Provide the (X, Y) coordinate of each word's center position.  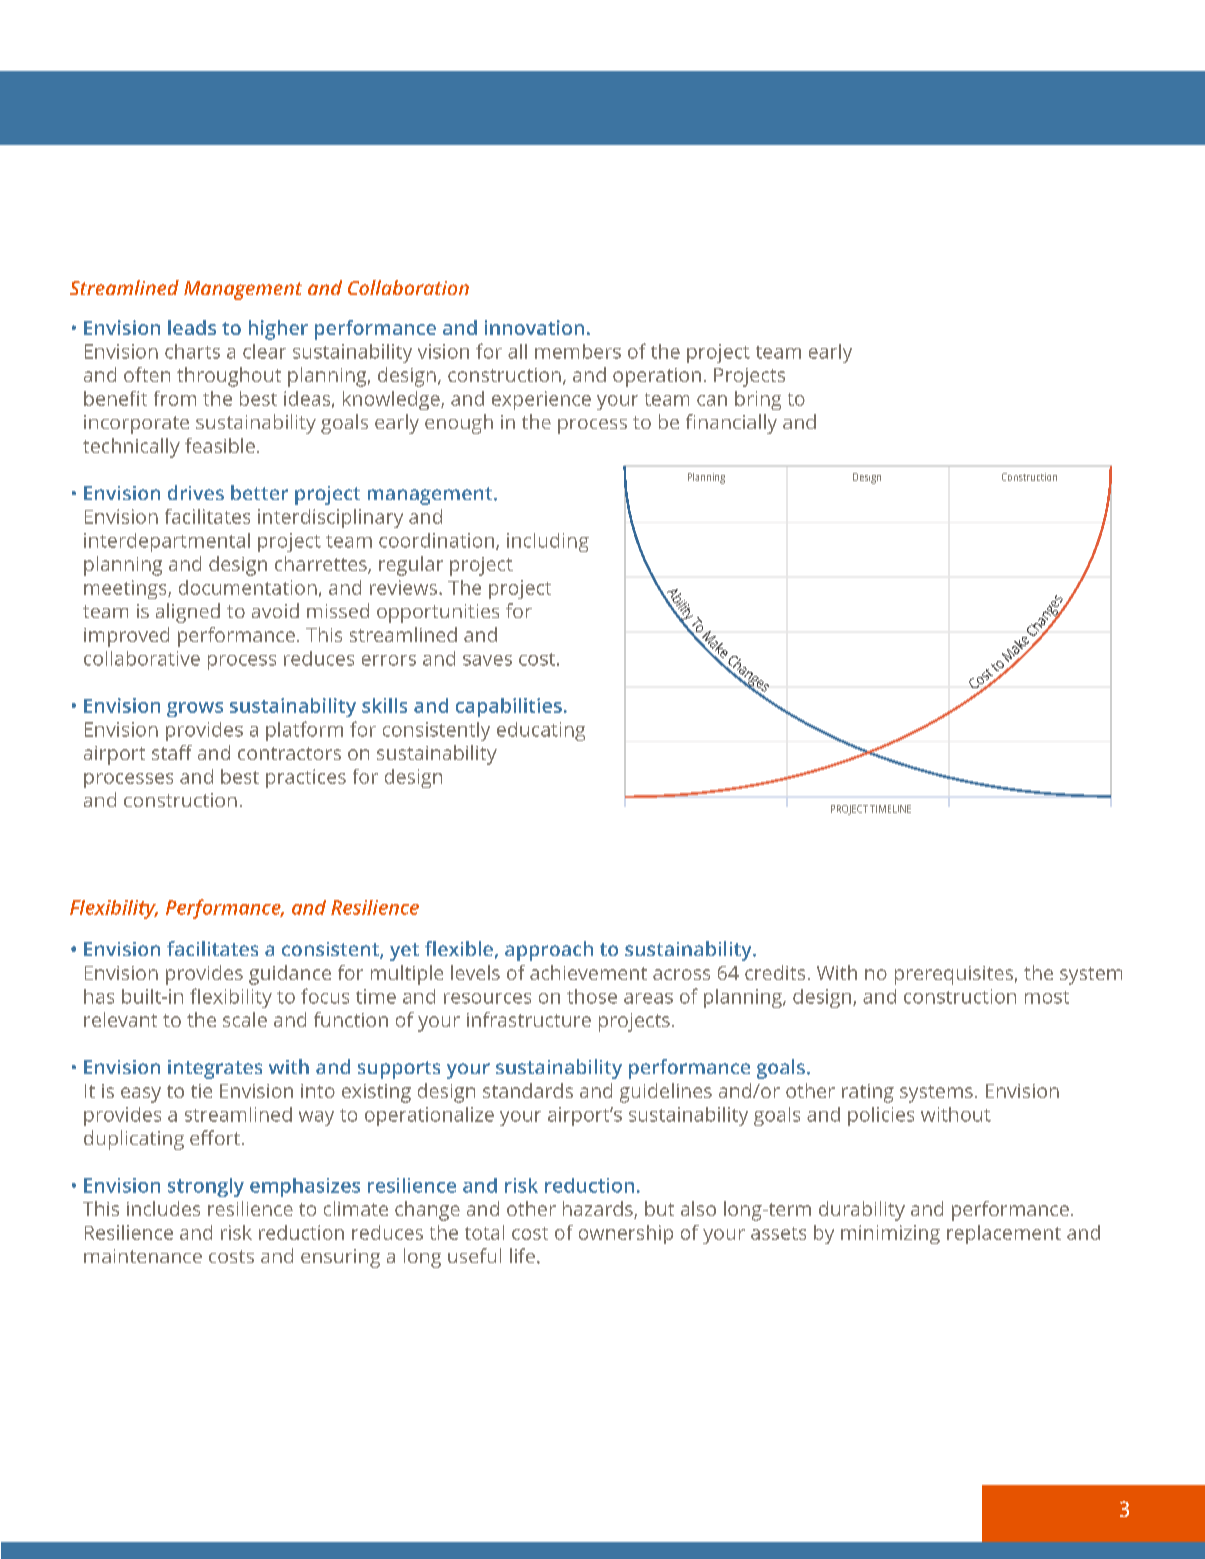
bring (758, 400)
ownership (626, 1234)
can (712, 400)
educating (541, 731)
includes (163, 1208)
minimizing (890, 1234)
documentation (248, 587)
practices (306, 778)
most (1047, 997)
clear (264, 351)
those (592, 996)
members (578, 351)
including (548, 542)
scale (245, 1019)
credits (775, 972)
